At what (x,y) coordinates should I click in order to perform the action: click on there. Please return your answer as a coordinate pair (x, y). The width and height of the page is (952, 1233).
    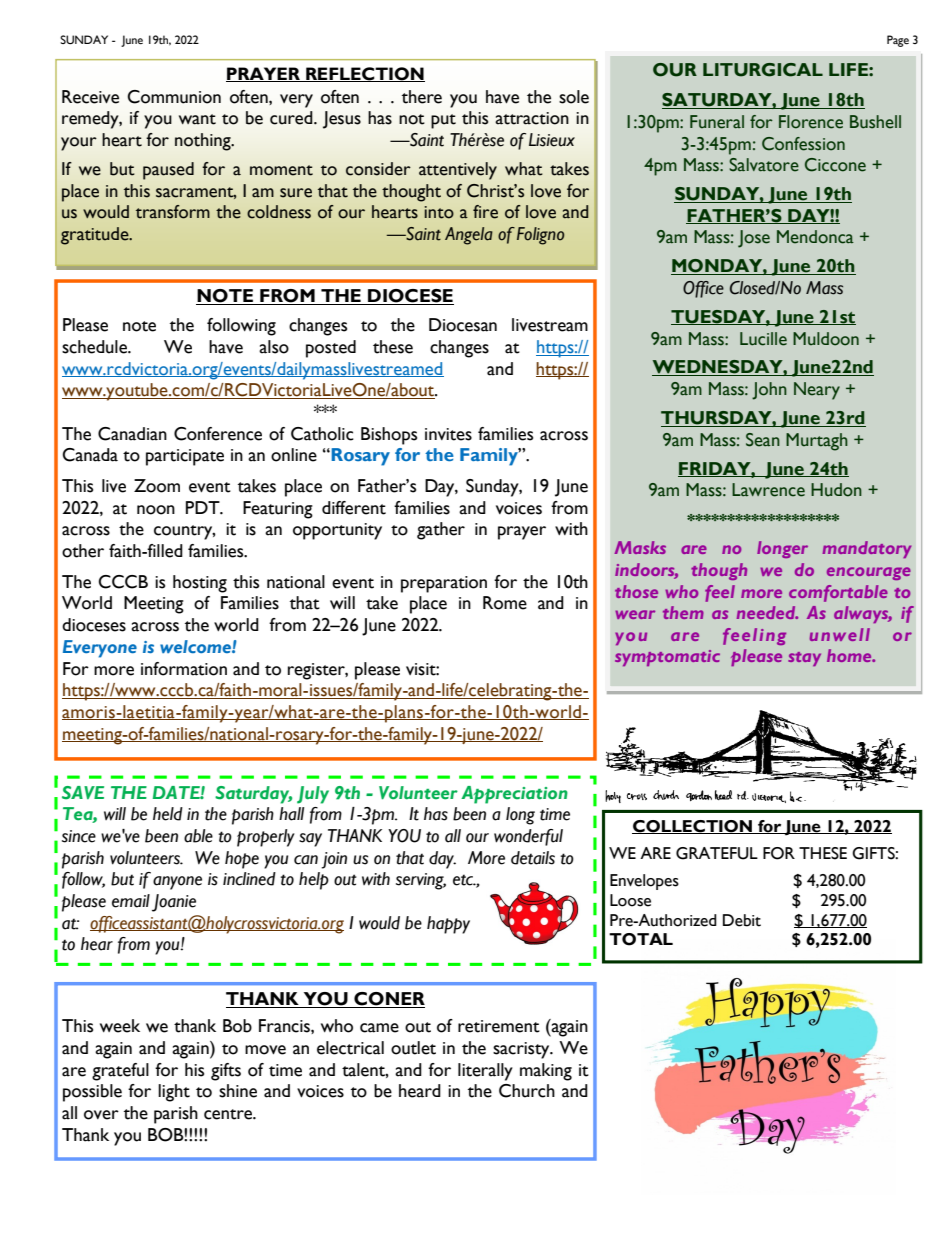
    Looking at the image, I should click on (422, 97).
